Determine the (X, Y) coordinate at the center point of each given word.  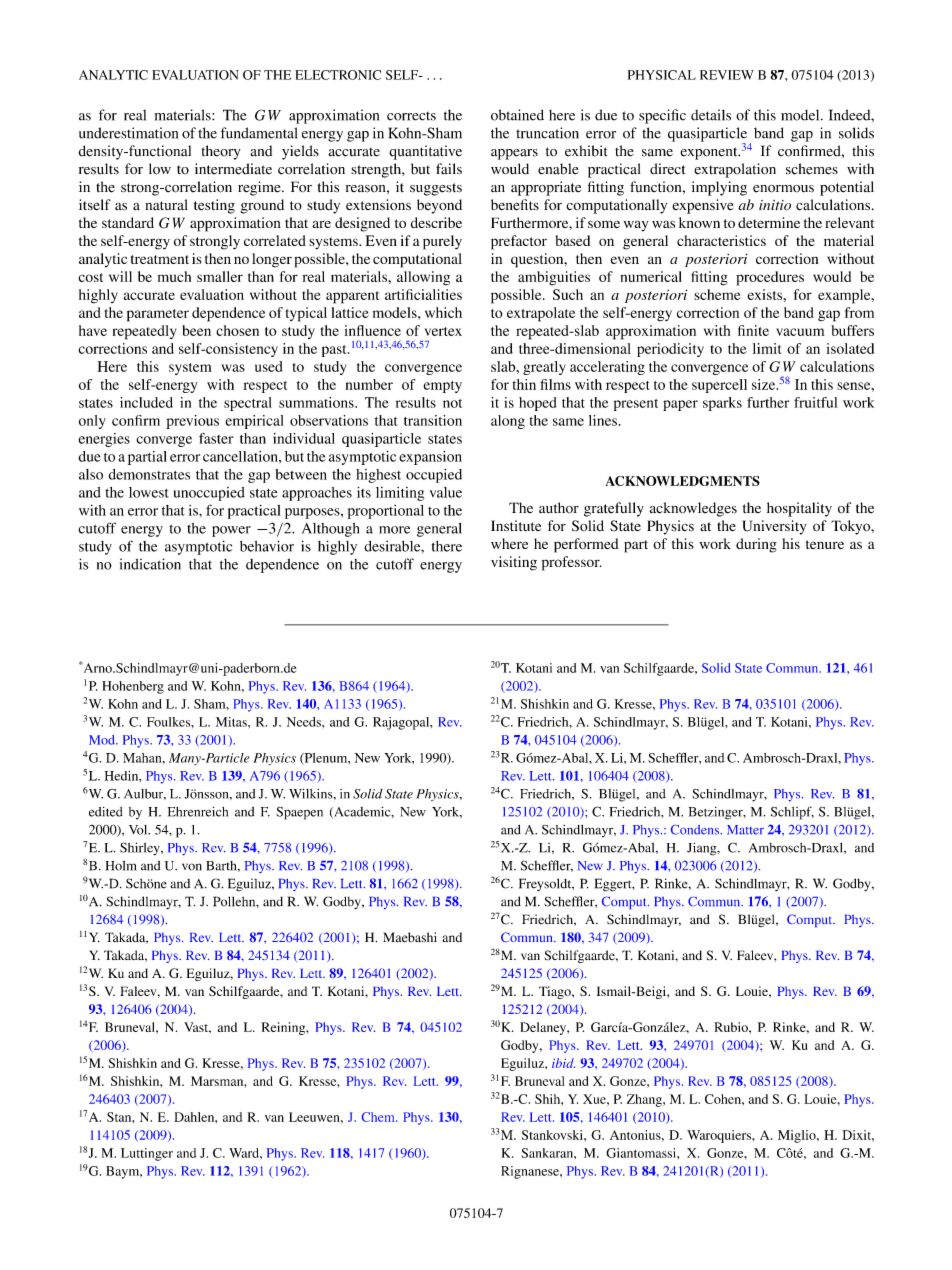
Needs (305, 722)
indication (150, 564)
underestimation (128, 133)
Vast (197, 1028)
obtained (517, 115)
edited (106, 812)
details (711, 115)
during (756, 545)
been (196, 330)
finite (753, 330)
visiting (514, 563)
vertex (443, 331)
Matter (745, 830)
